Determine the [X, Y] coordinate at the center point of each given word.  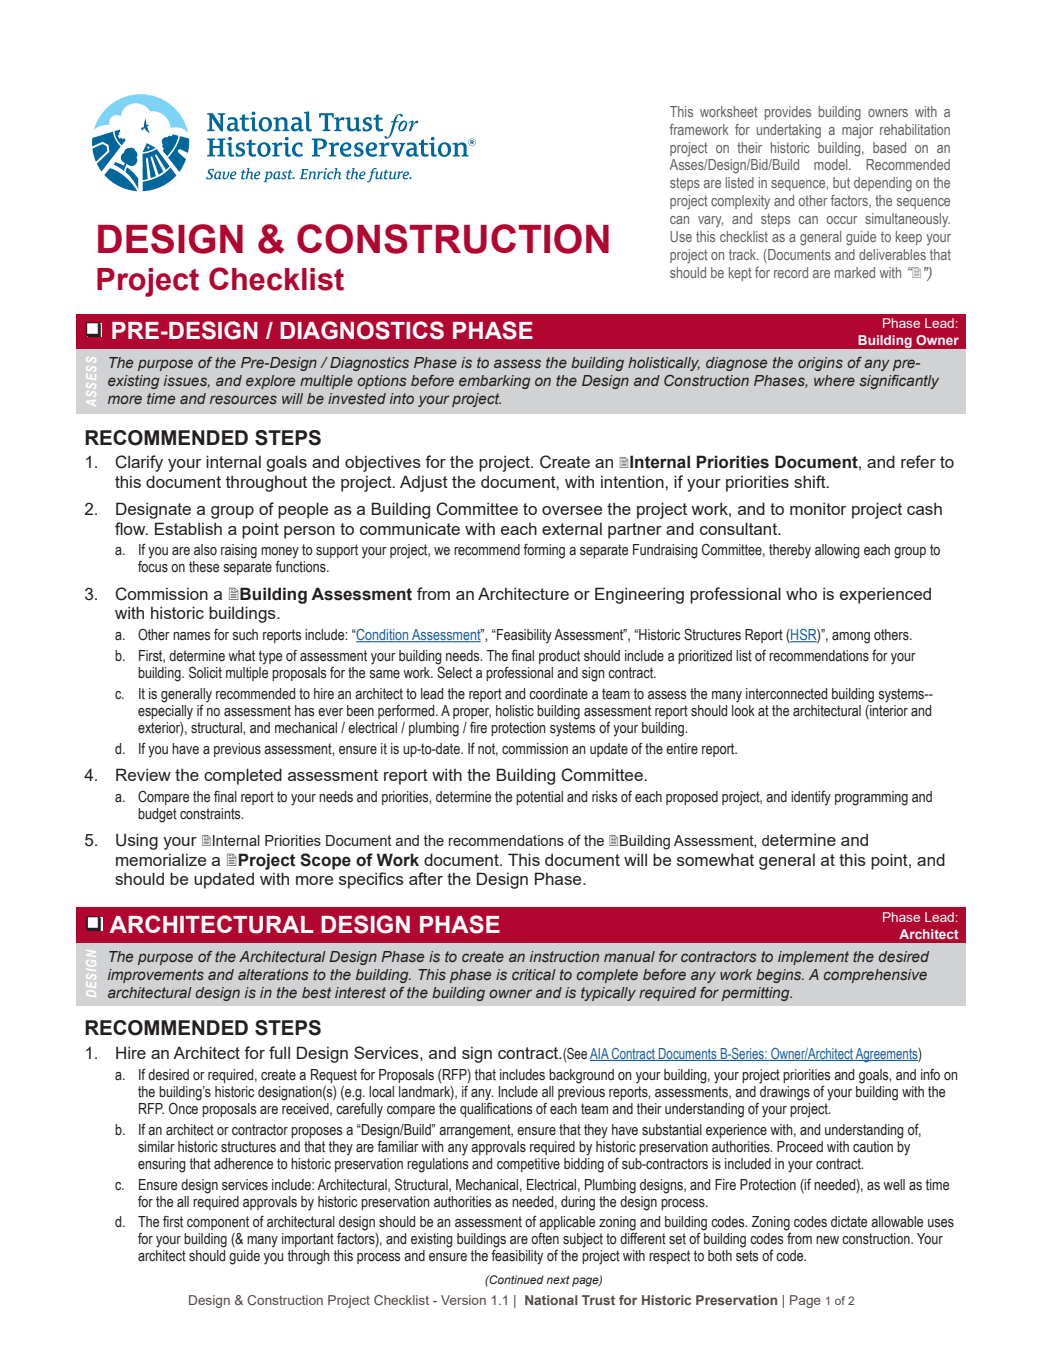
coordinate [558, 694]
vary [710, 221]
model [832, 164]
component [218, 1223]
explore [270, 382]
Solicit [205, 672]
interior [888, 710]
